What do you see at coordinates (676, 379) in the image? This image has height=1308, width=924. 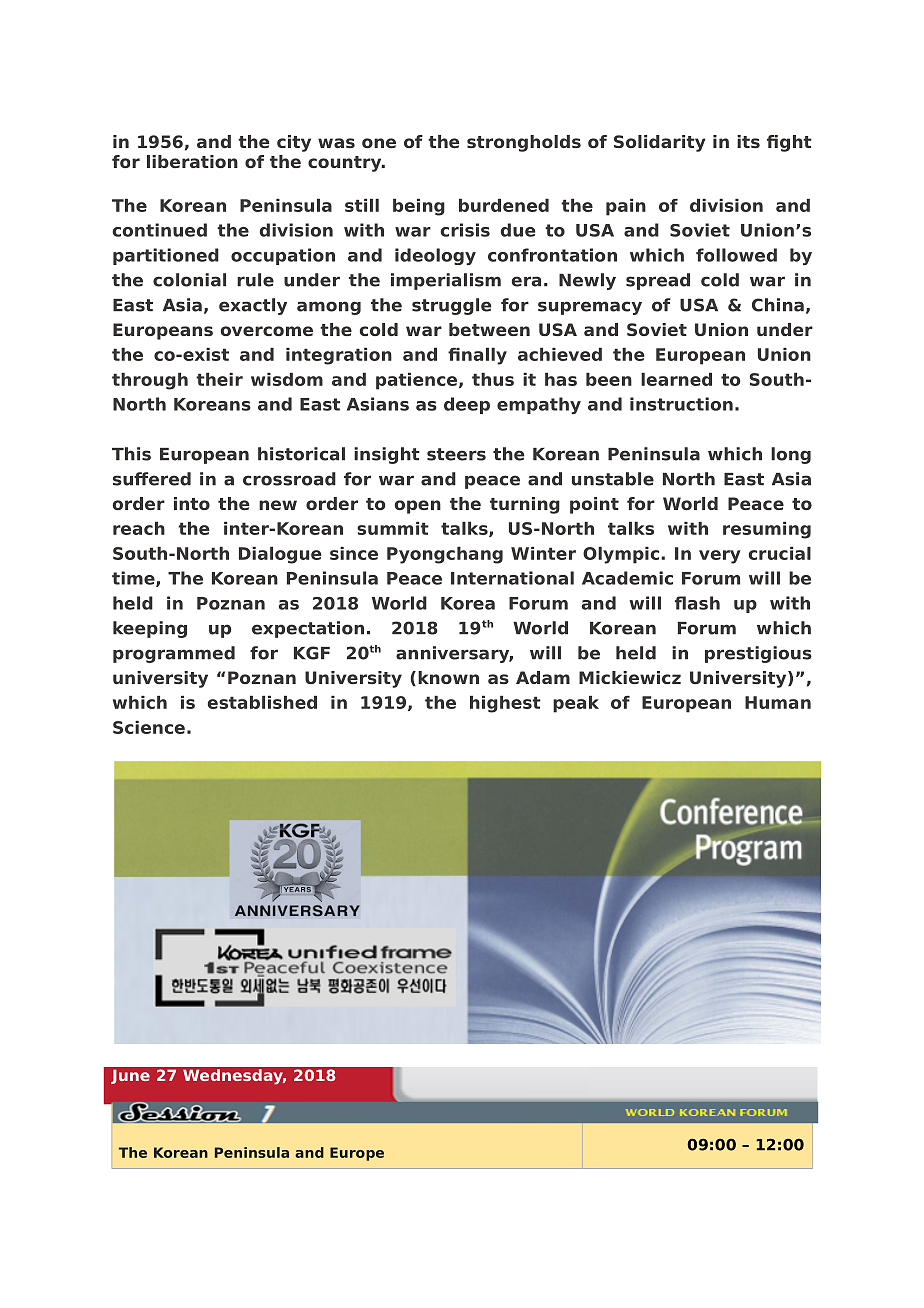 I see `learned` at bounding box center [676, 379].
